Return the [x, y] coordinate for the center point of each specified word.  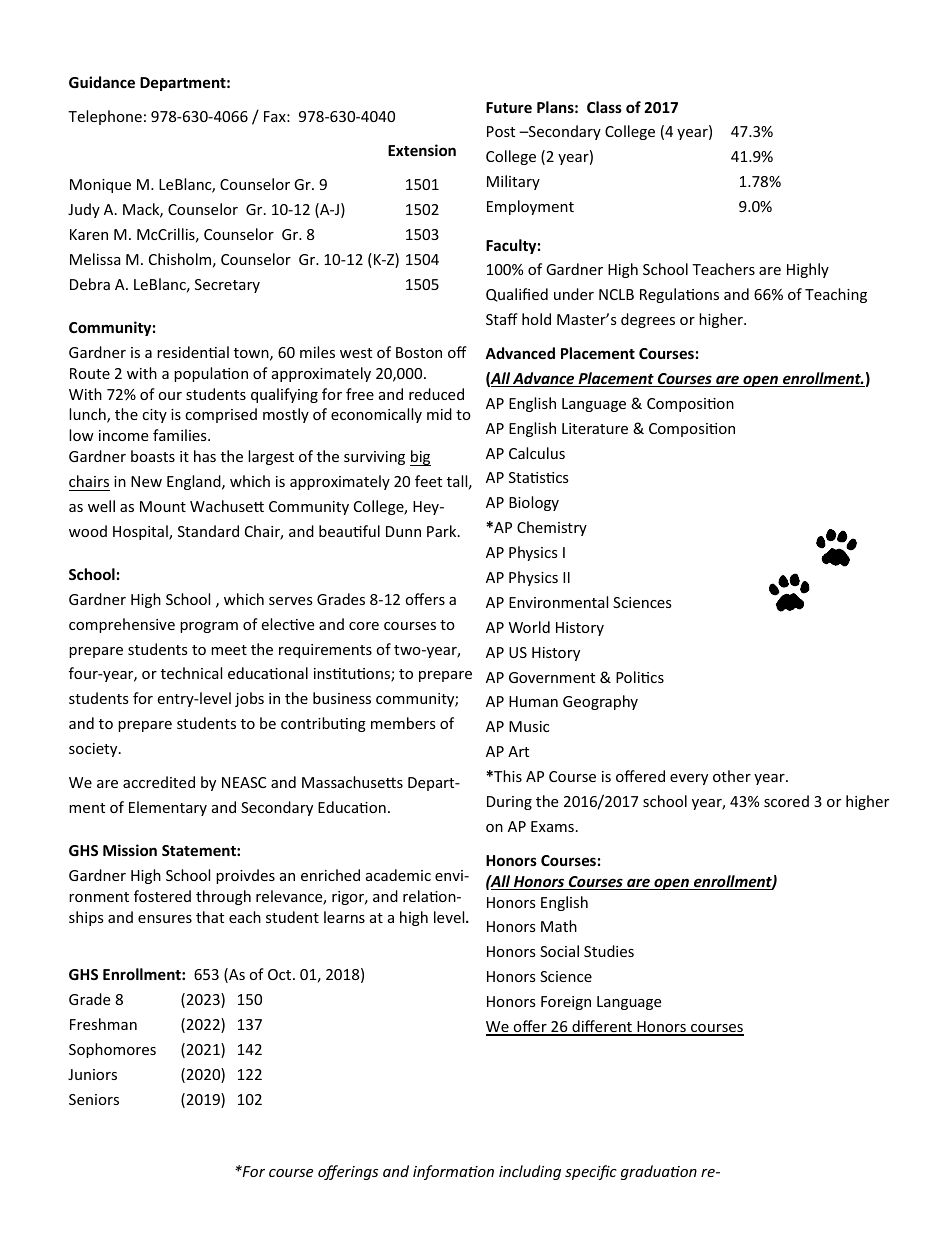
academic [398, 875]
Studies [609, 951]
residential [193, 352]
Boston [419, 352]
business [342, 698]
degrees [648, 320]
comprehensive [122, 625]
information [453, 1172]
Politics [640, 677]
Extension [422, 150]
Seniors [94, 1099]
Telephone [105, 117]
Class [604, 107]
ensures [165, 919]
